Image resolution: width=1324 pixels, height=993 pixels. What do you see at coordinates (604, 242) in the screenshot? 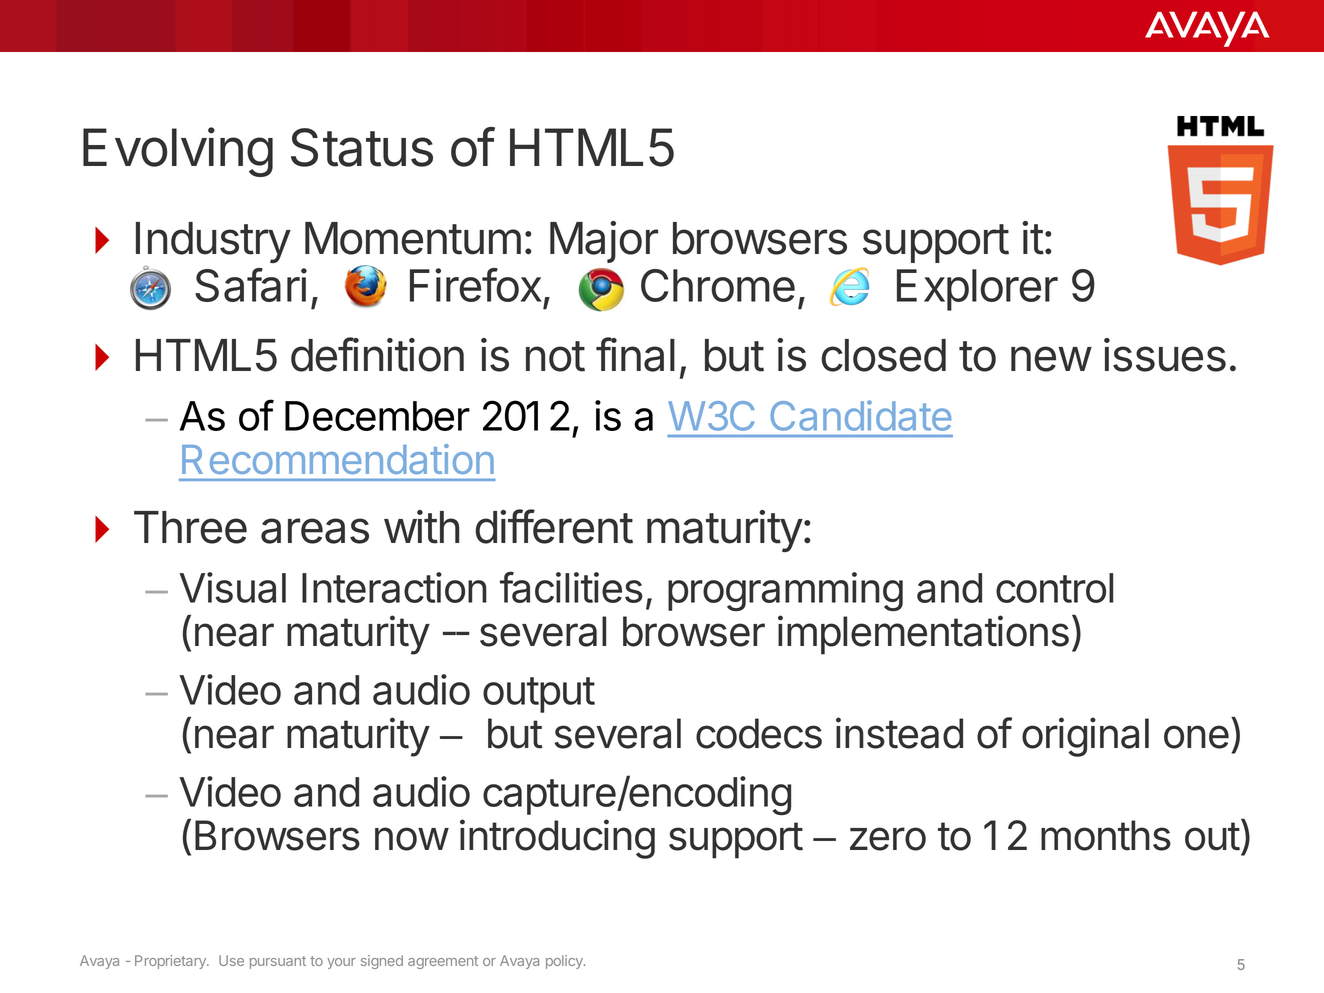
I see `Major` at bounding box center [604, 242].
